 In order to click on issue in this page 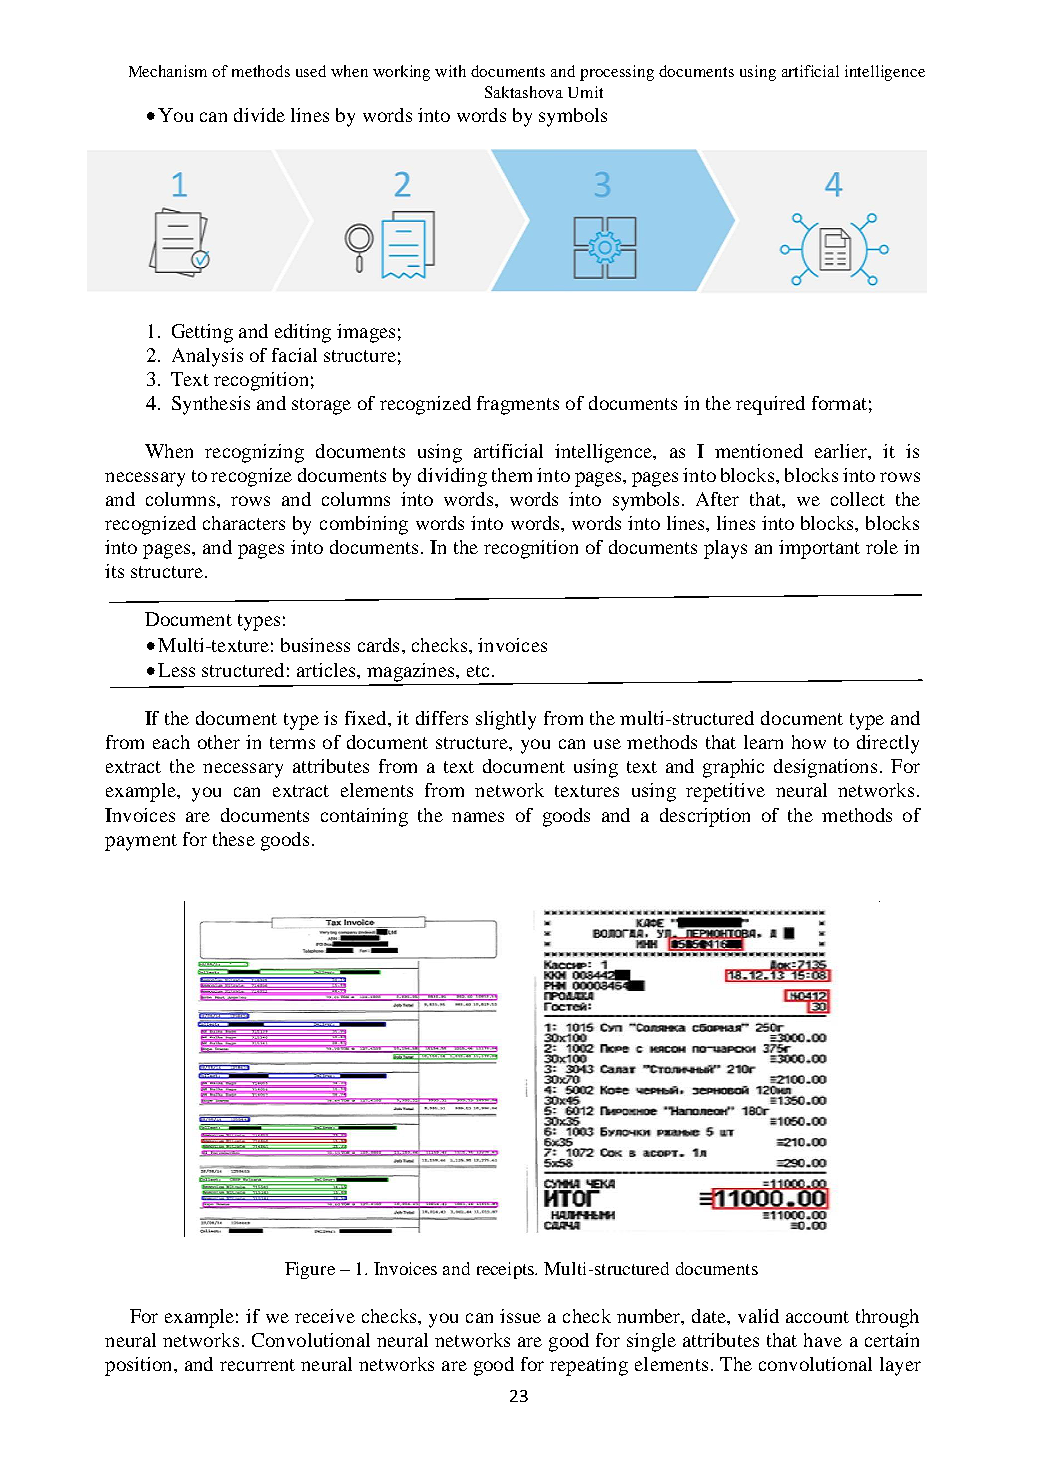, I will do `click(520, 1316)`.
